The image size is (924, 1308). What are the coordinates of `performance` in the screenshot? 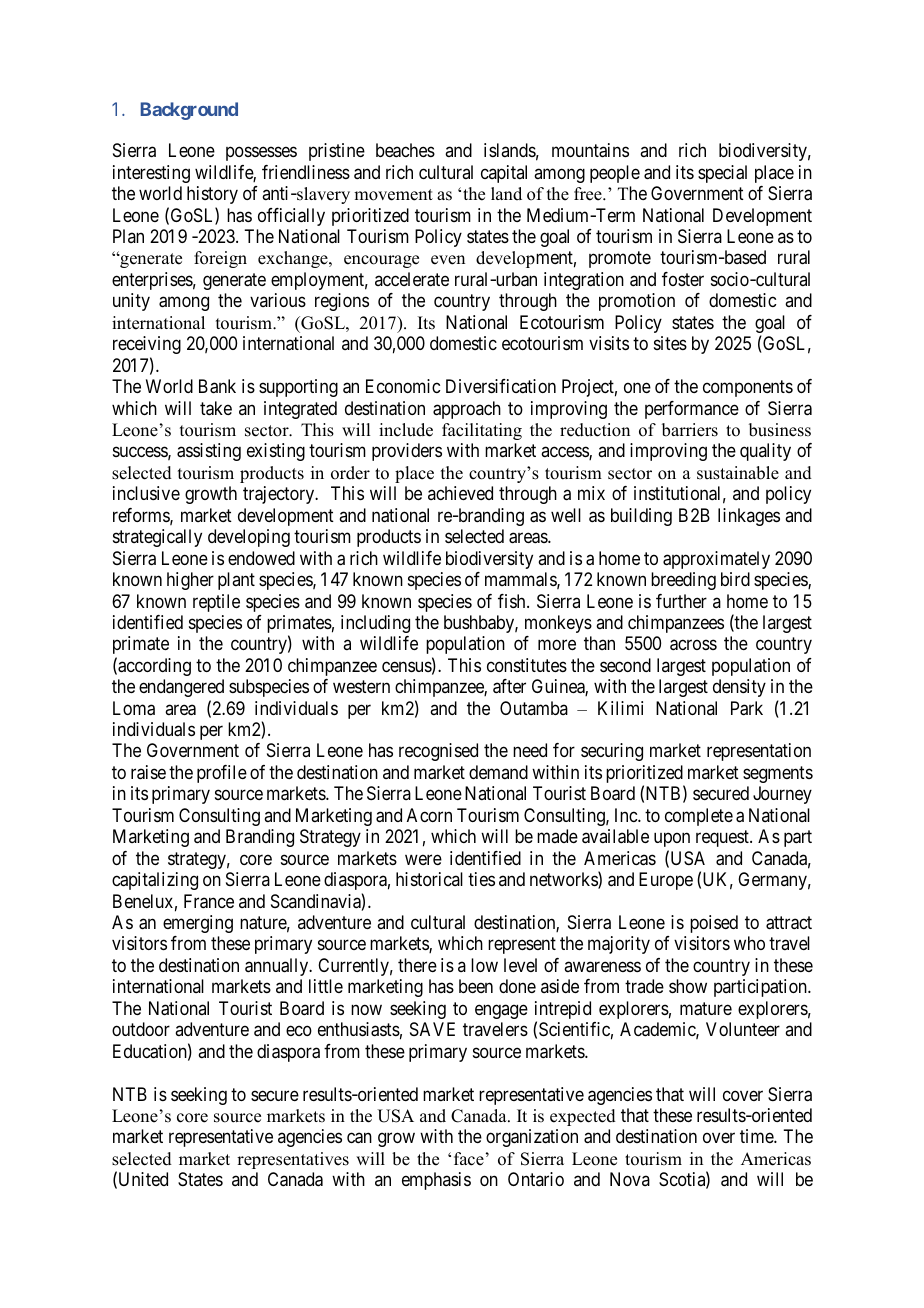 It's located at (692, 410).
